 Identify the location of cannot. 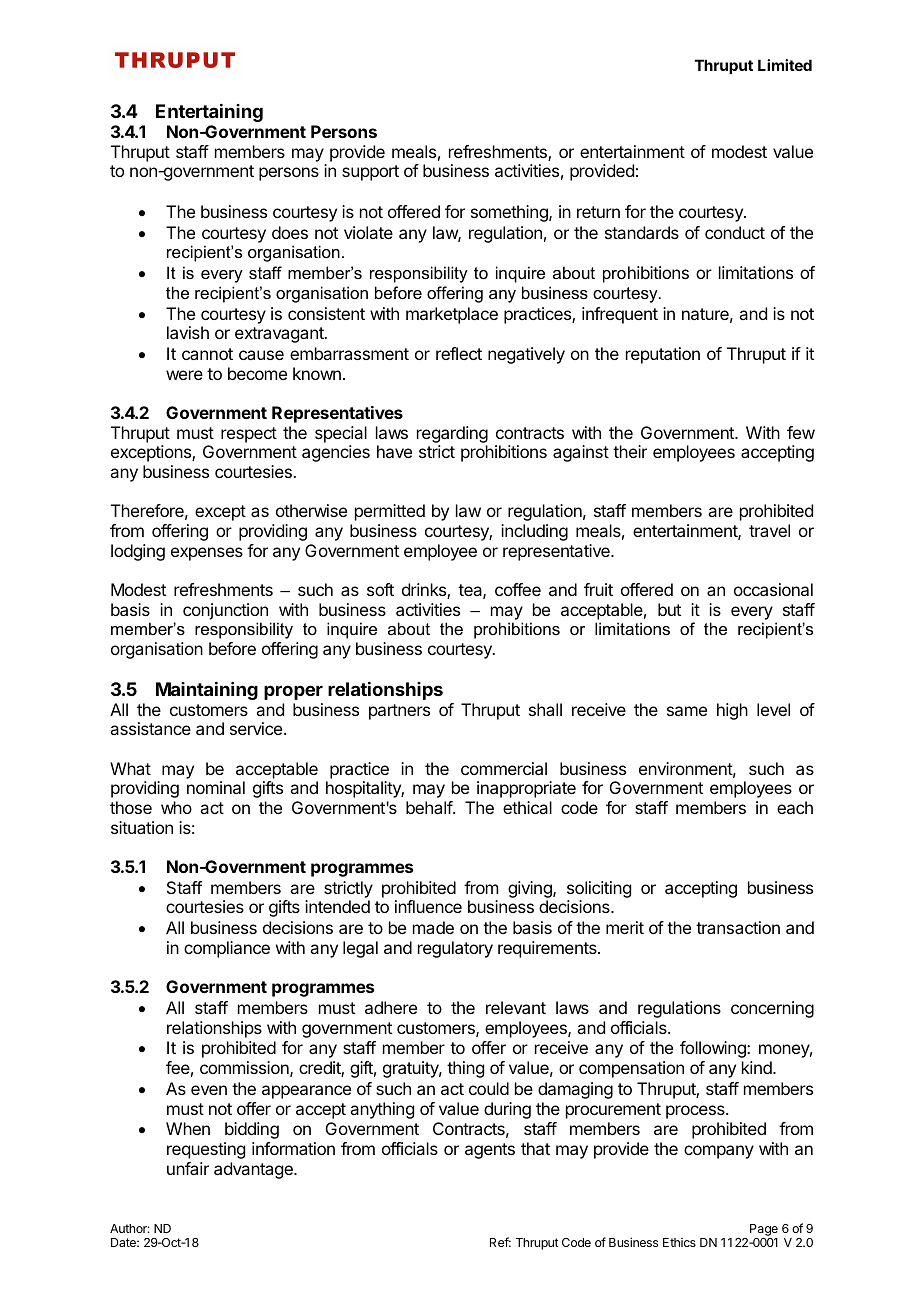
(207, 354).
